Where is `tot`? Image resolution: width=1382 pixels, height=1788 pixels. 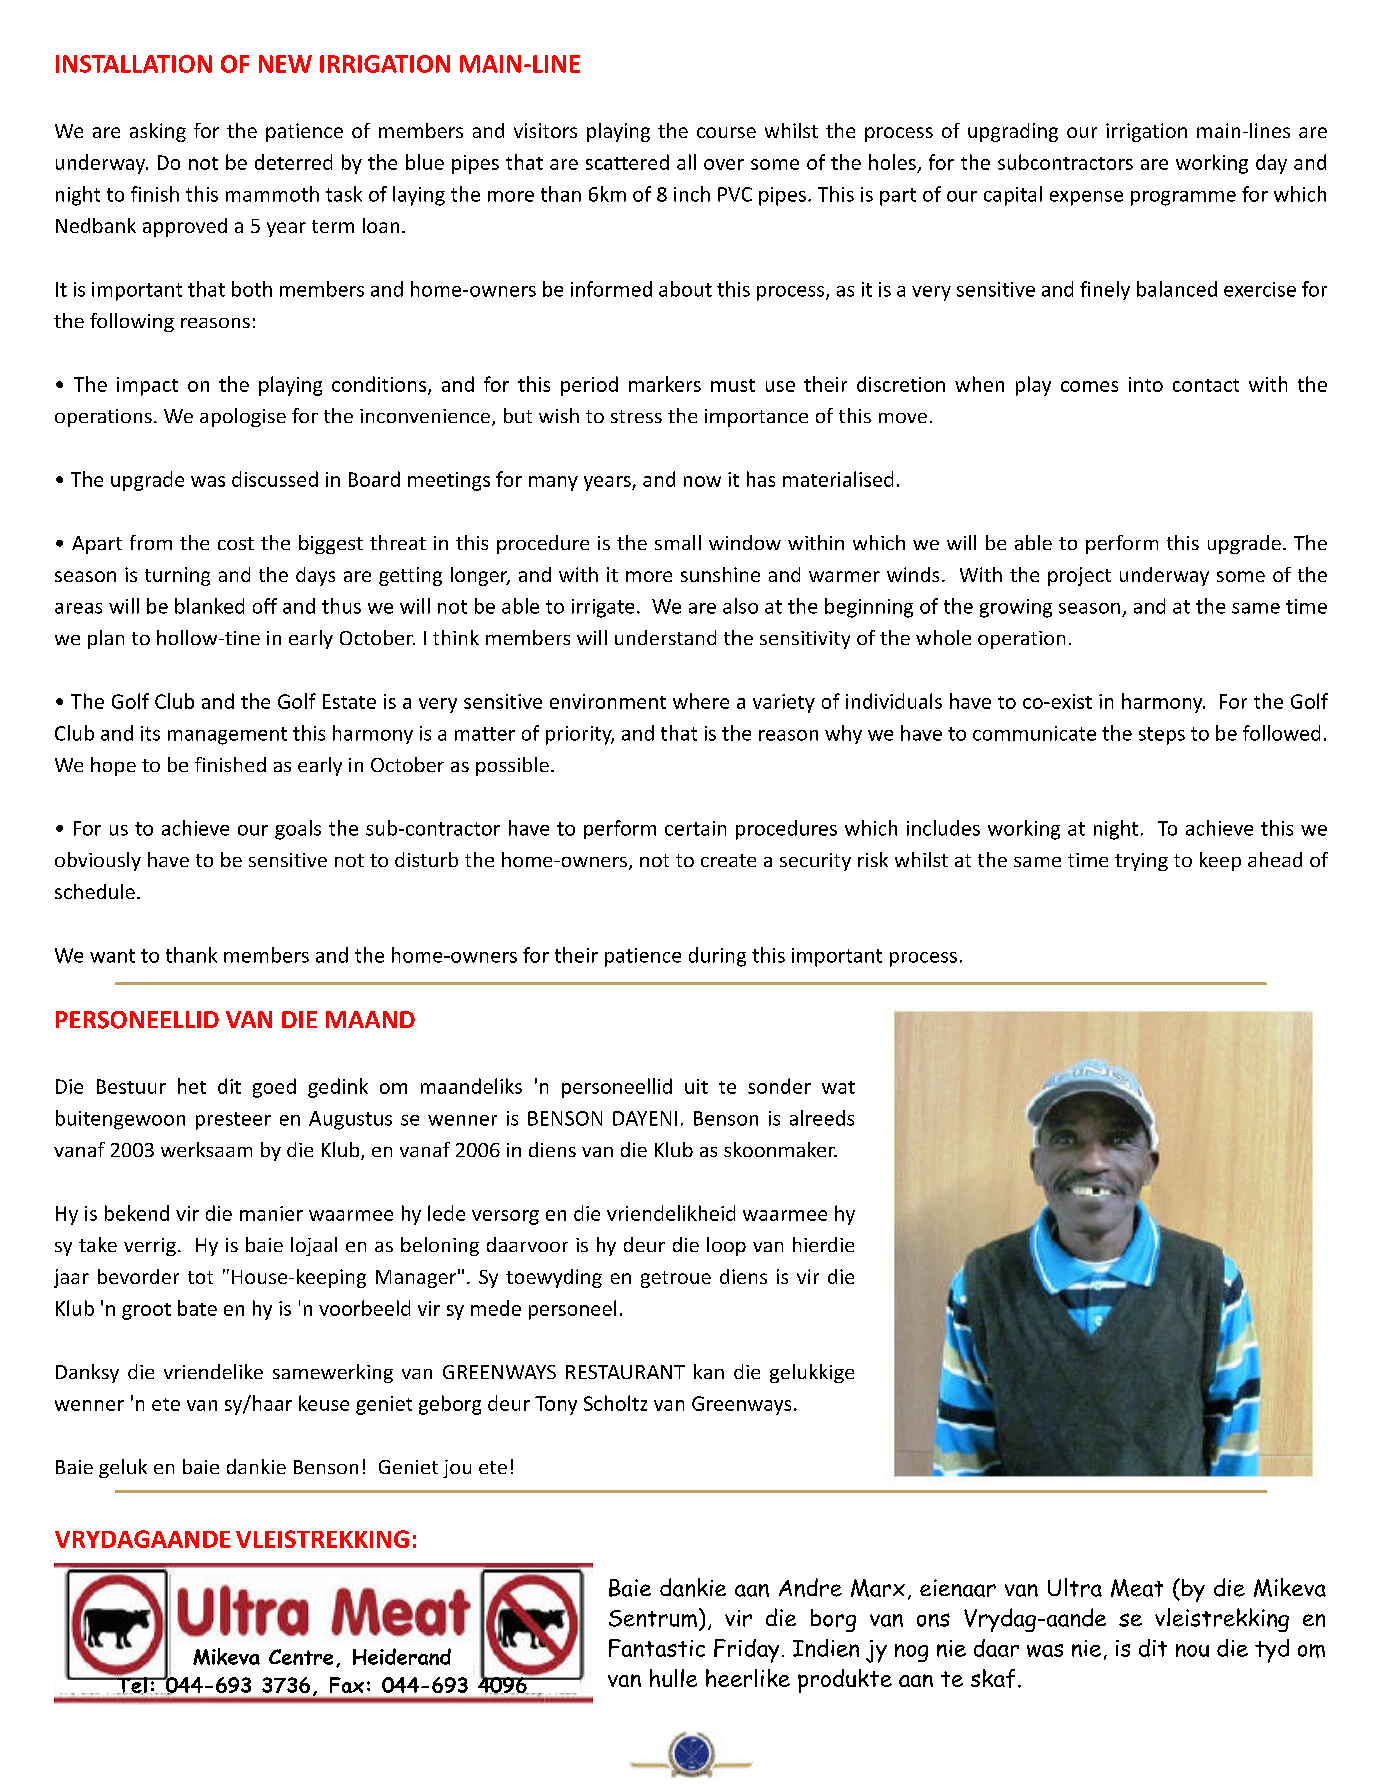
tot is located at coordinates (200, 1277).
